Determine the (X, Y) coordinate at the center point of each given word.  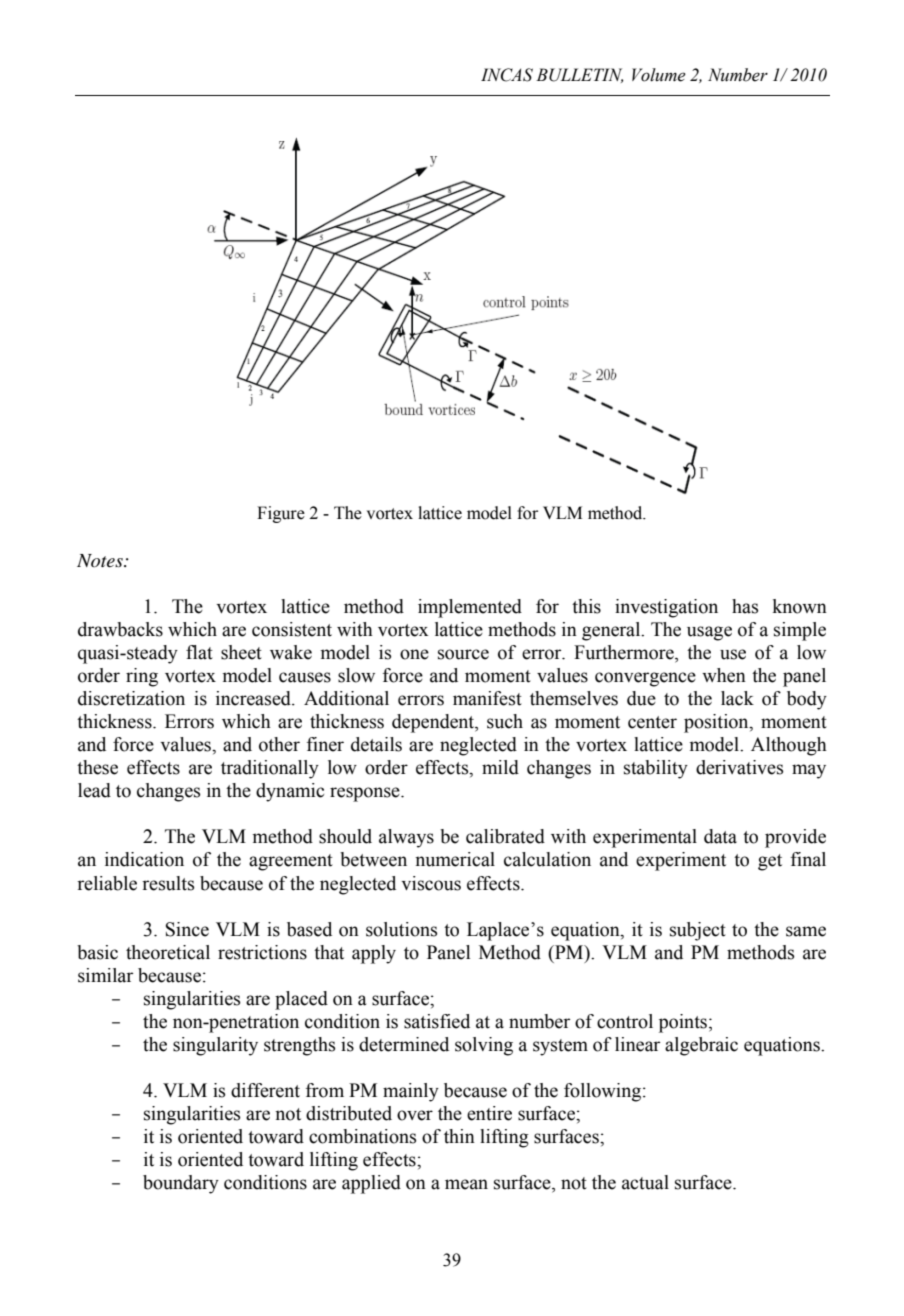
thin (459, 1136)
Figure (281, 514)
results (168, 883)
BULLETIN (579, 75)
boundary (181, 1184)
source (463, 654)
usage (709, 633)
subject (698, 931)
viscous (431, 883)
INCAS (507, 75)
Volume (659, 75)
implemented (470, 608)
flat (199, 652)
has (745, 606)
